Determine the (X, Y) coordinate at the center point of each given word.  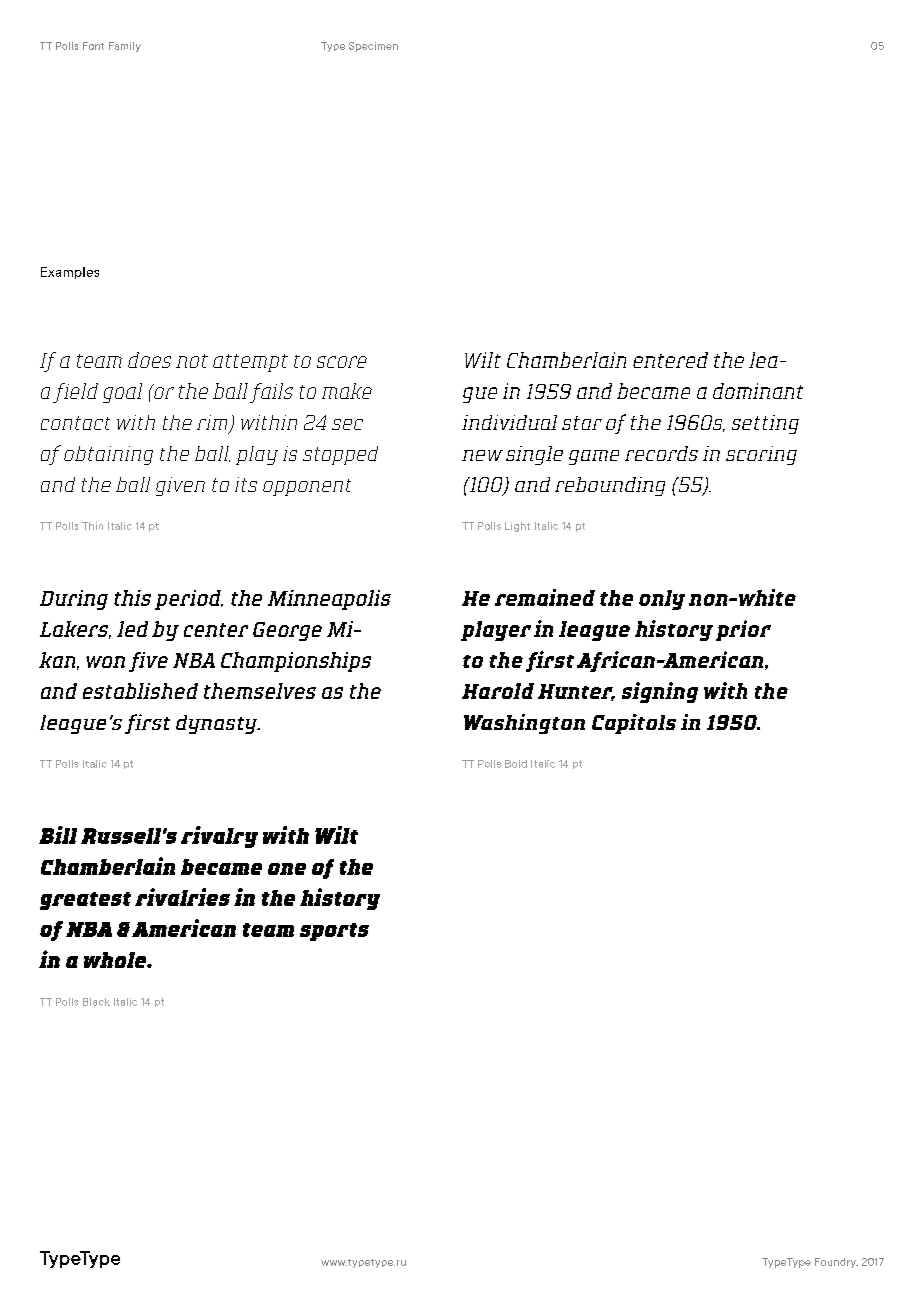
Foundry (836, 1263)
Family (125, 47)
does (149, 360)
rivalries (182, 897)
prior (743, 630)
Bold (516, 764)
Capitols (634, 724)
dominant (758, 391)
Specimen (373, 47)
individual (509, 422)
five (148, 662)
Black (96, 1002)
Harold (498, 691)
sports (334, 932)
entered (670, 360)
